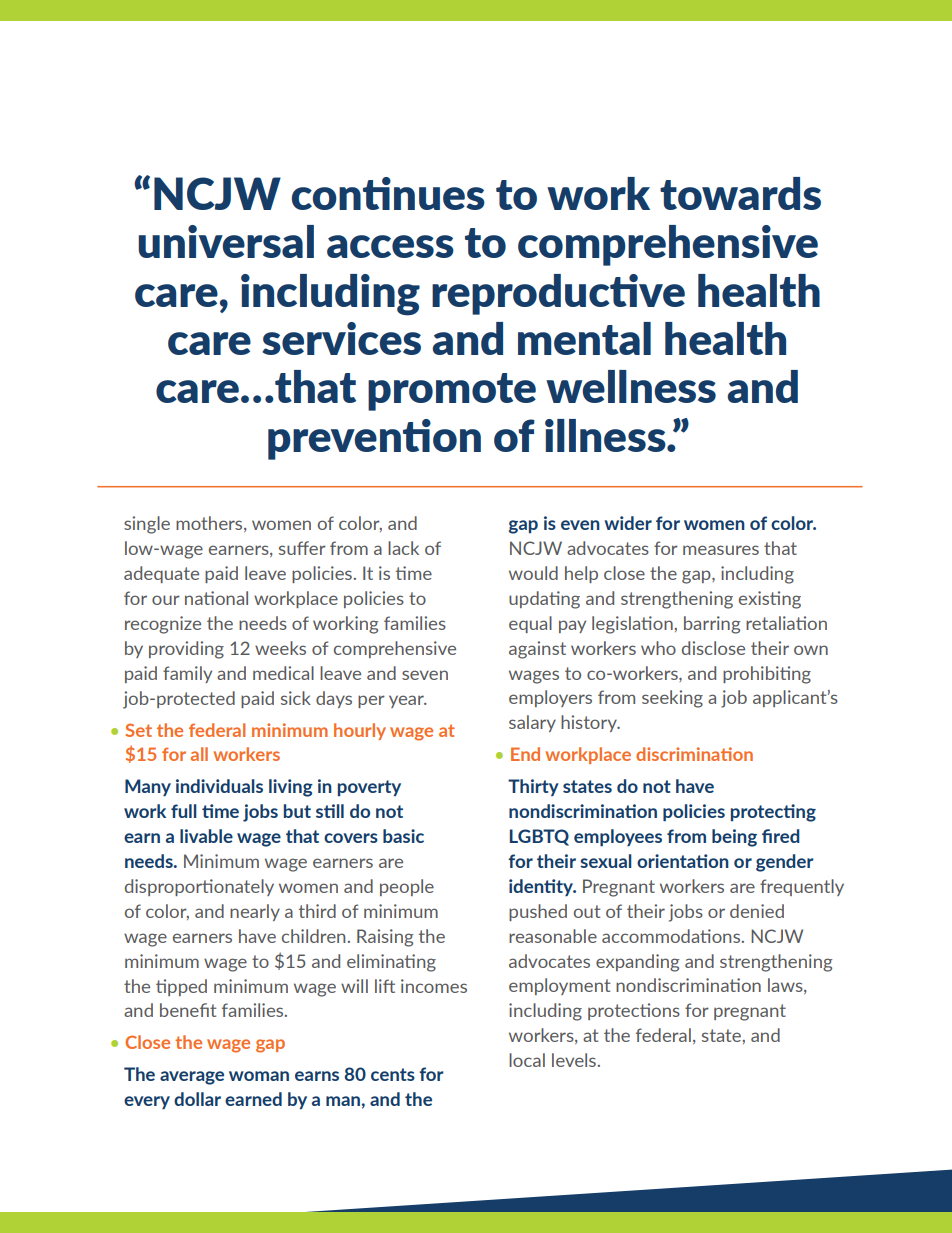 The height and width of the screenshot is (1233, 952). What do you see at coordinates (740, 193) in the screenshot?
I see `towards` at bounding box center [740, 193].
